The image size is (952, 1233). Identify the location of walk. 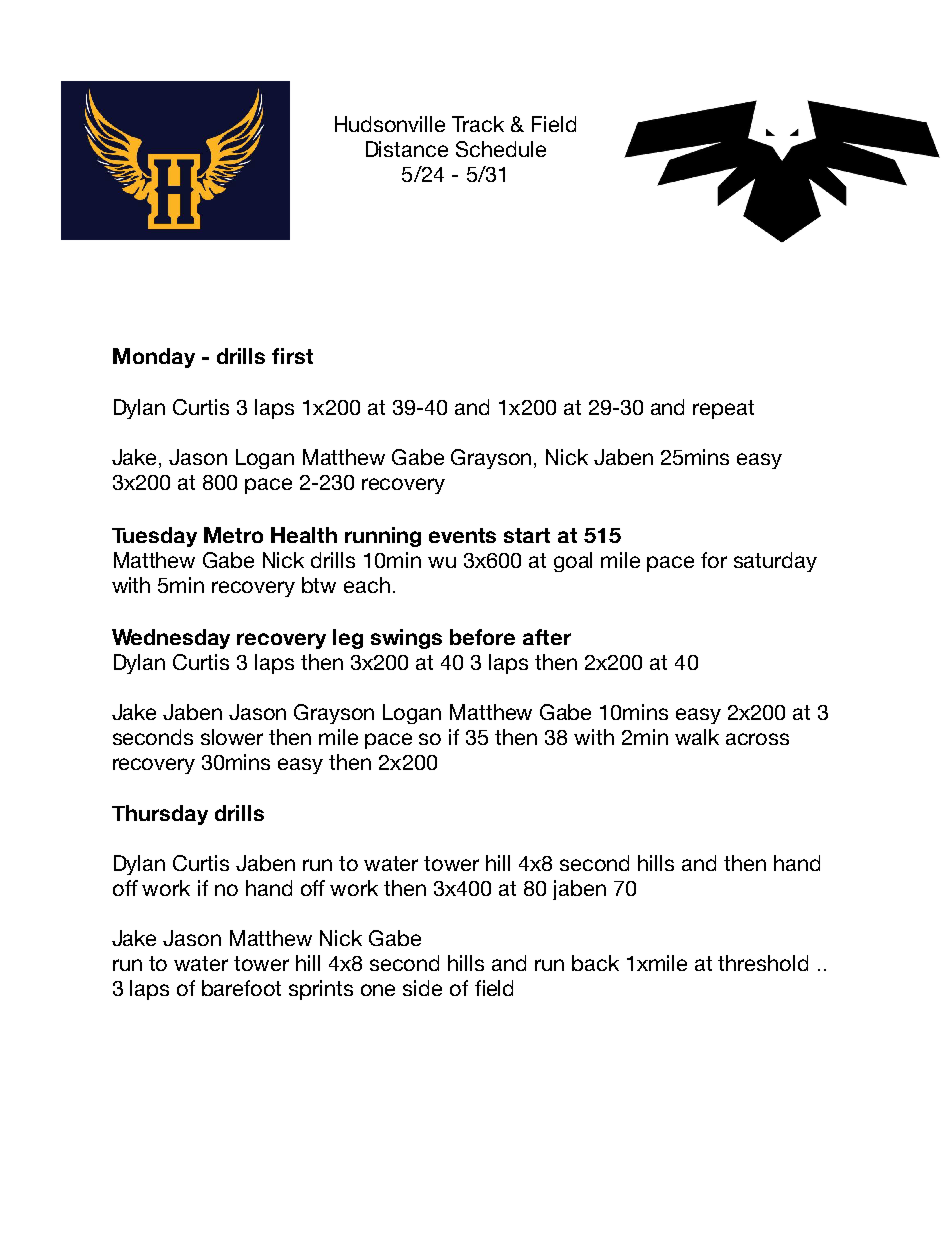
(697, 737).
